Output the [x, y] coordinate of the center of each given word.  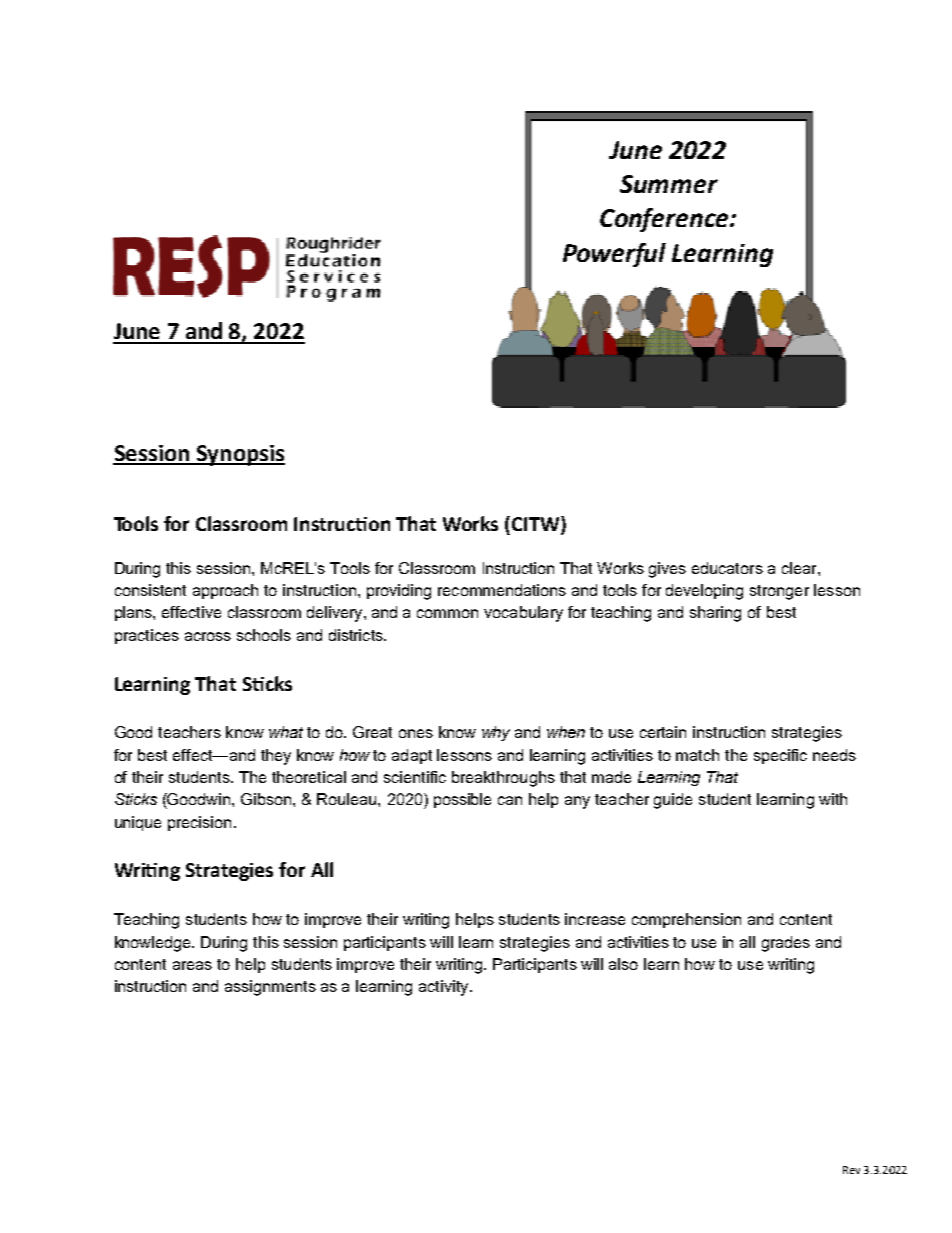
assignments [270, 988]
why [496, 733]
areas [192, 965]
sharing [715, 614]
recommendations [502, 590]
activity [445, 988]
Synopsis [239, 455]
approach [225, 591]
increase [595, 919]
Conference [665, 220]
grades [786, 944]
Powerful [614, 255]
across [208, 636]
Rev [851, 1170]
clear [800, 568]
